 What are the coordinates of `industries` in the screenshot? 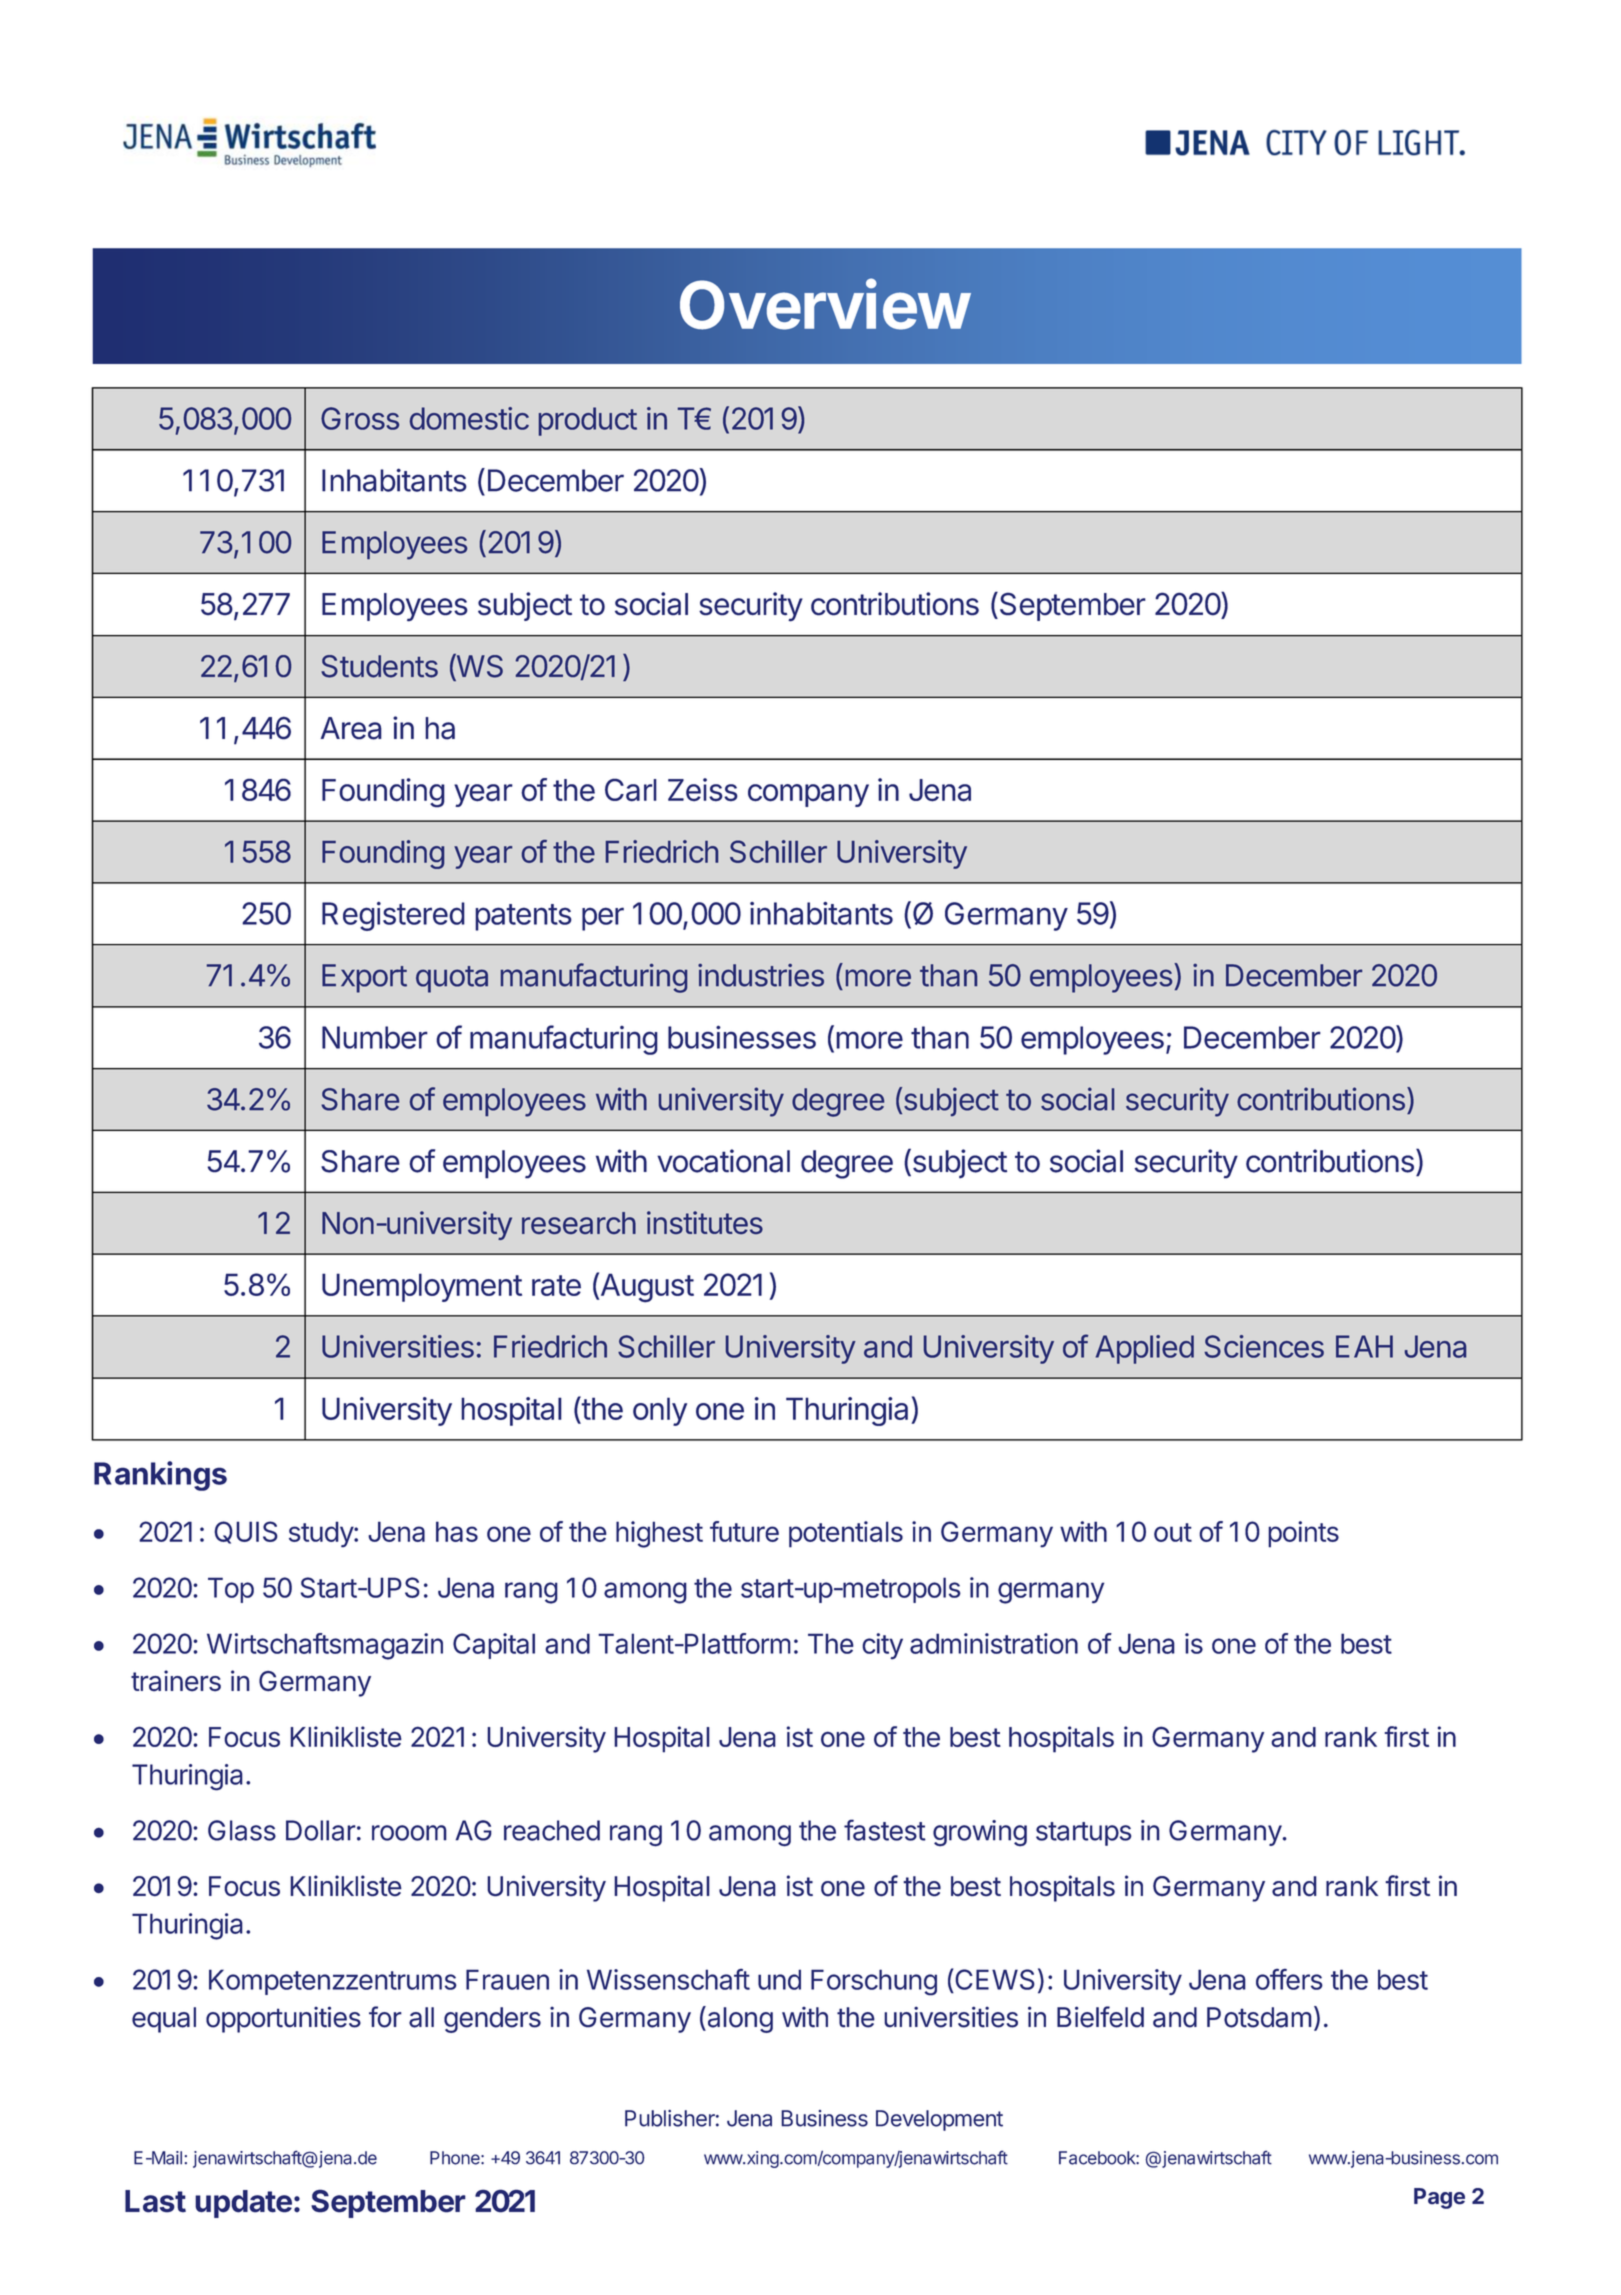 It's located at (761, 975).
